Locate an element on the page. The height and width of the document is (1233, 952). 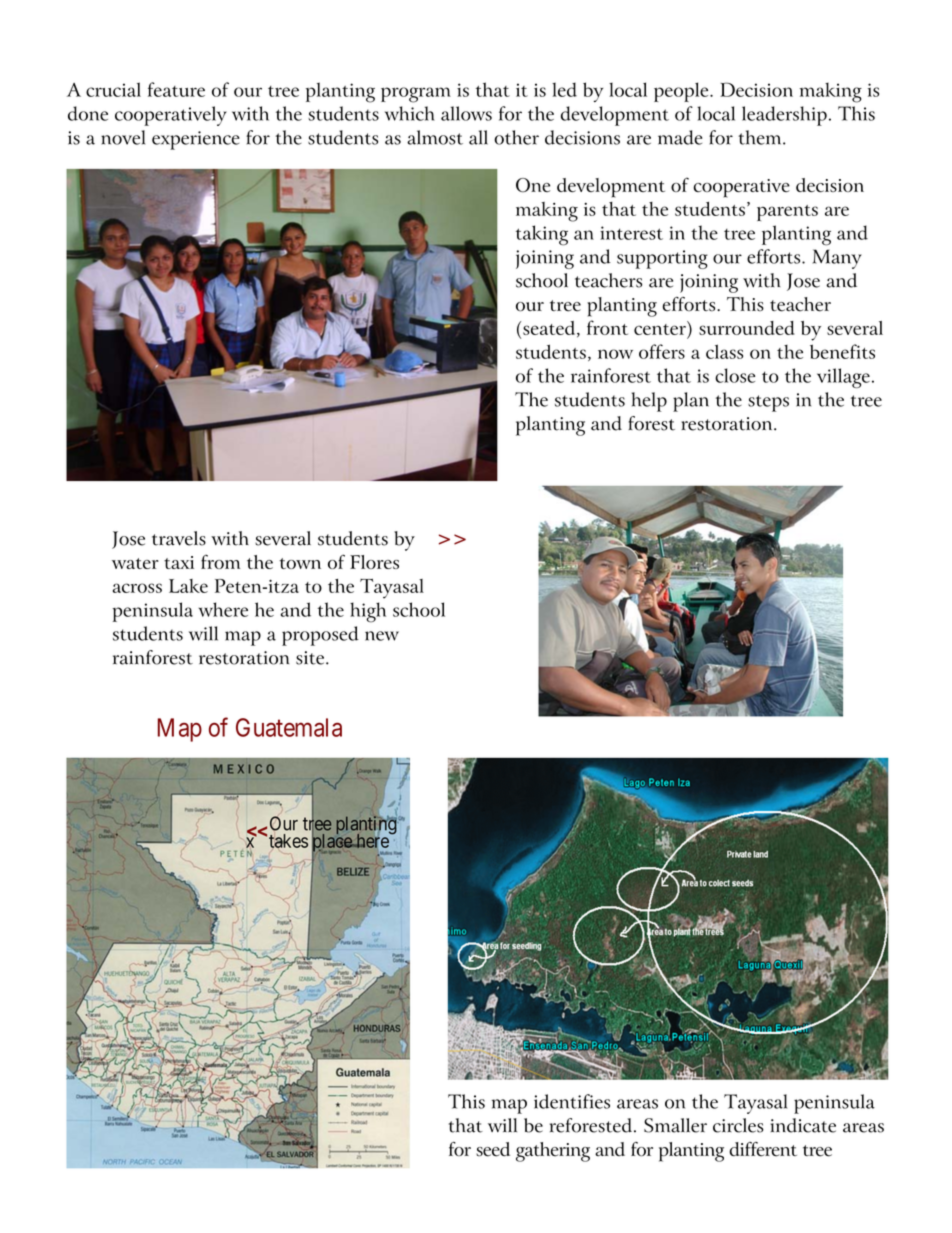
allows is located at coordinates (466, 113).
